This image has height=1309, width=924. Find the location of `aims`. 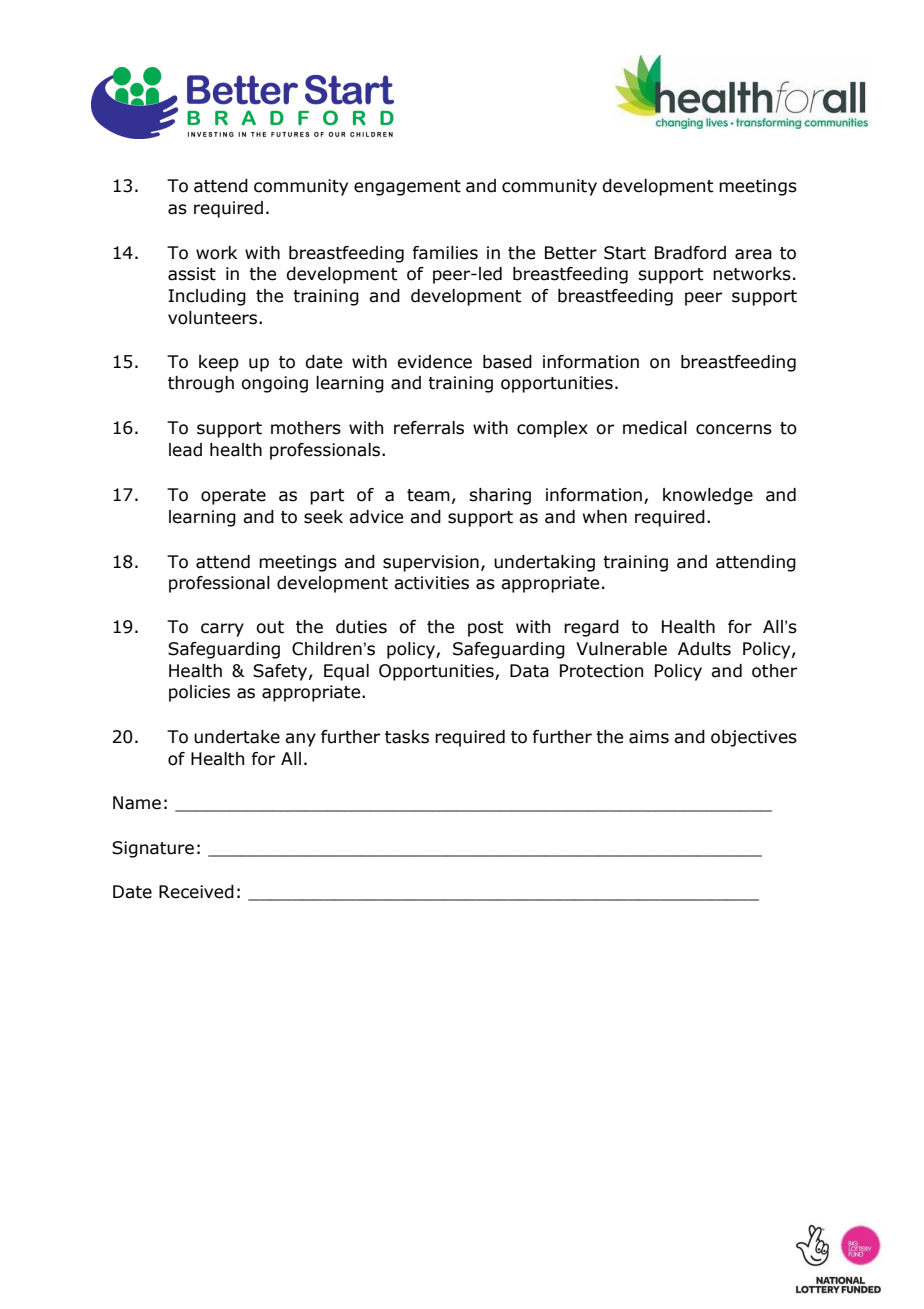

aims is located at coordinates (649, 737).
